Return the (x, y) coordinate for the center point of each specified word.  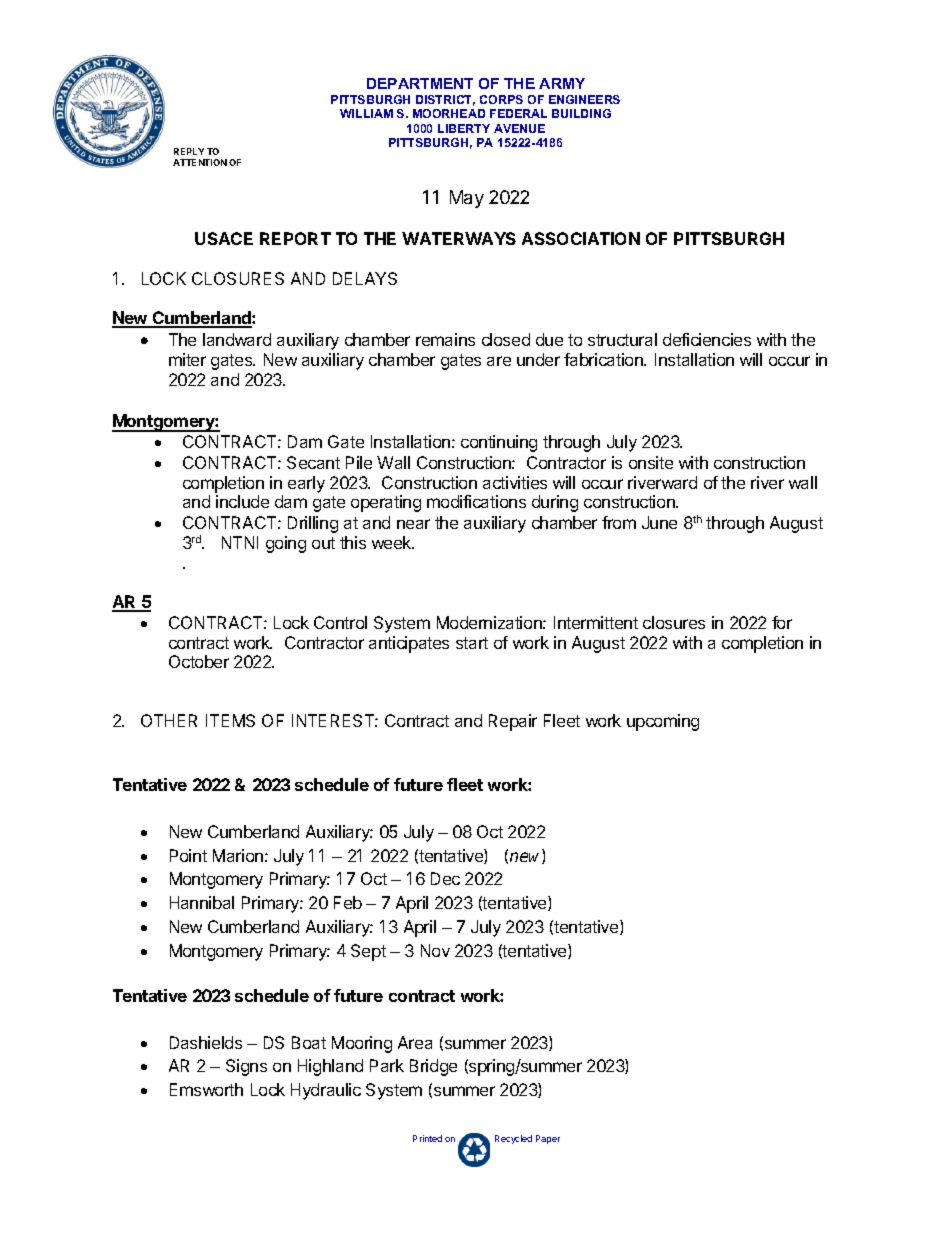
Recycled (513, 1139)
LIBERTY (464, 128)
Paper (548, 1139)
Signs (246, 1067)
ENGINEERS (584, 99)
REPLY (189, 151)
